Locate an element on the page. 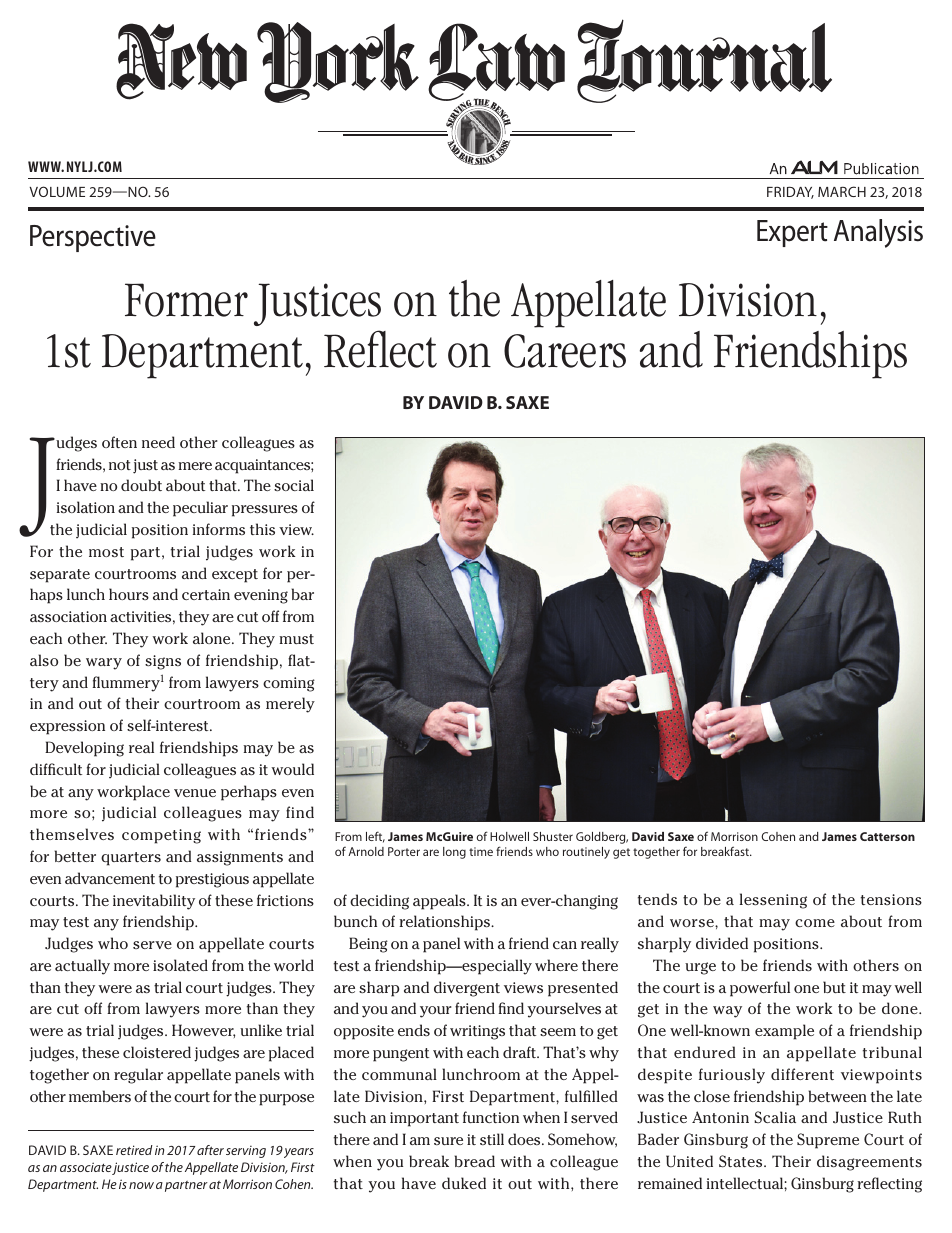 Image resolution: width=952 pixels, height=1233 pixels. Careers is located at coordinates (565, 351).
